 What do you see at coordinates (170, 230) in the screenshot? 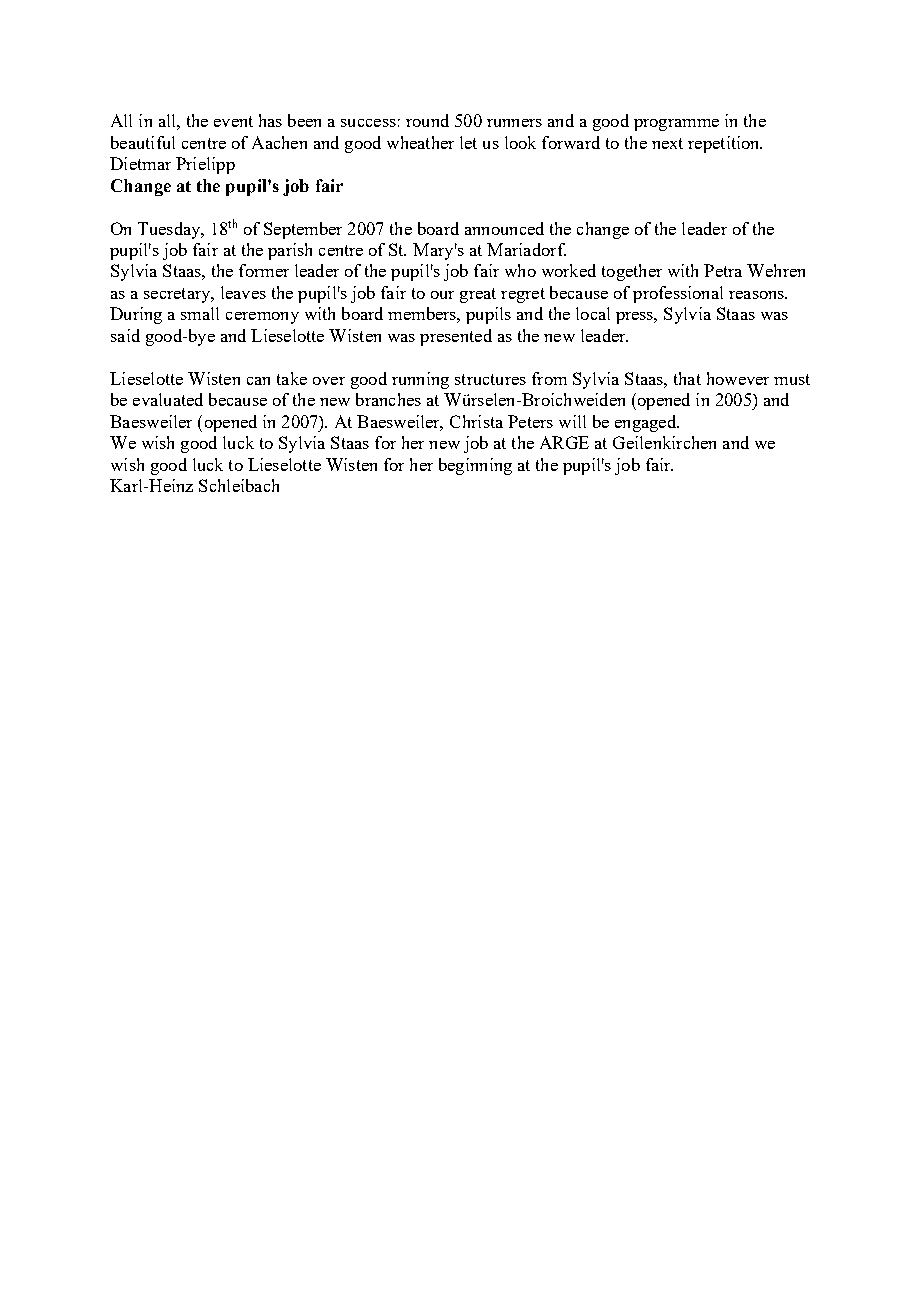
I see `Tuesday` at bounding box center [170, 230].
